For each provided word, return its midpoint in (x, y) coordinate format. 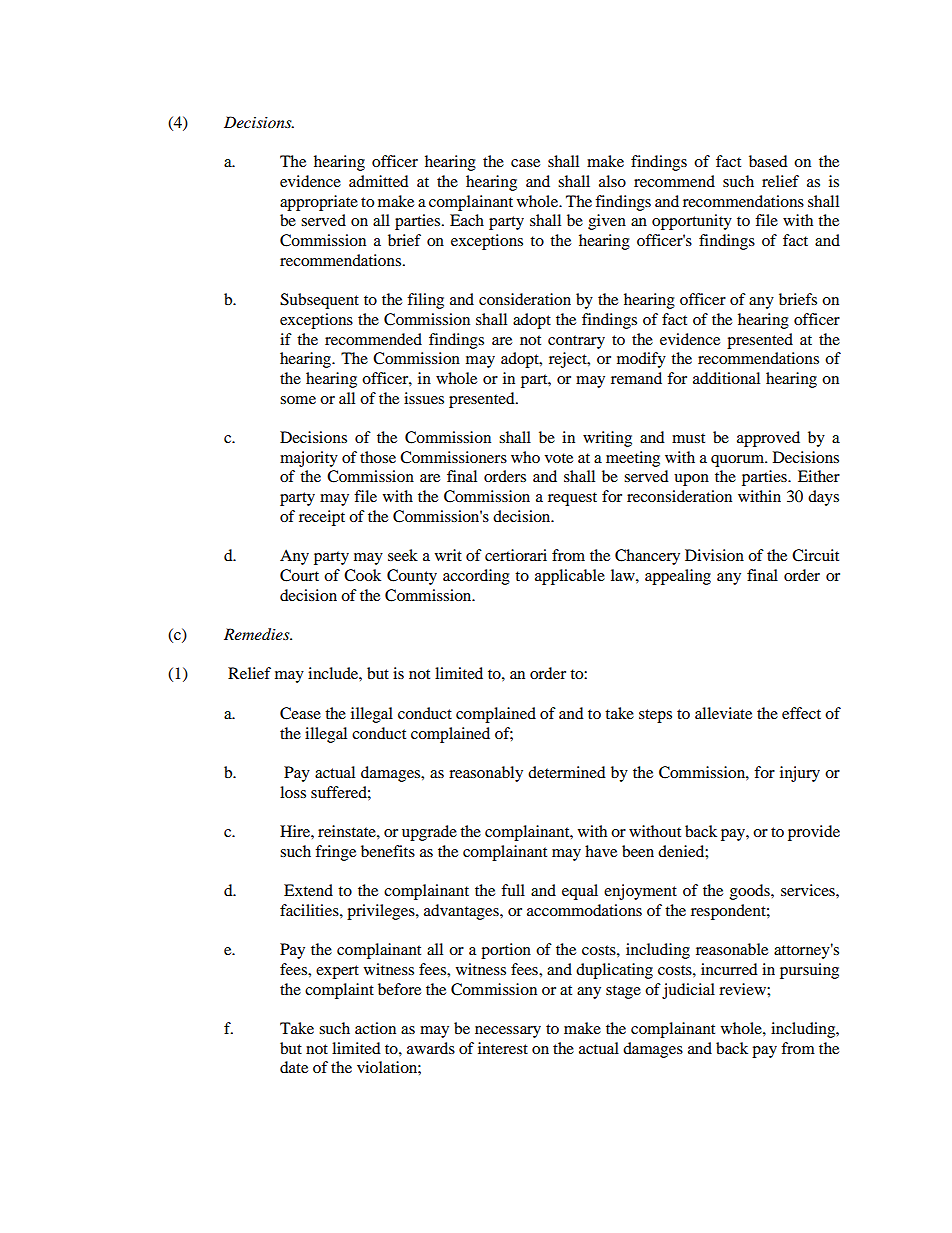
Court (299, 575)
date (294, 1067)
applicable (570, 577)
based (768, 161)
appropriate (319, 203)
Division (714, 555)
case (525, 163)
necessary (508, 1032)
